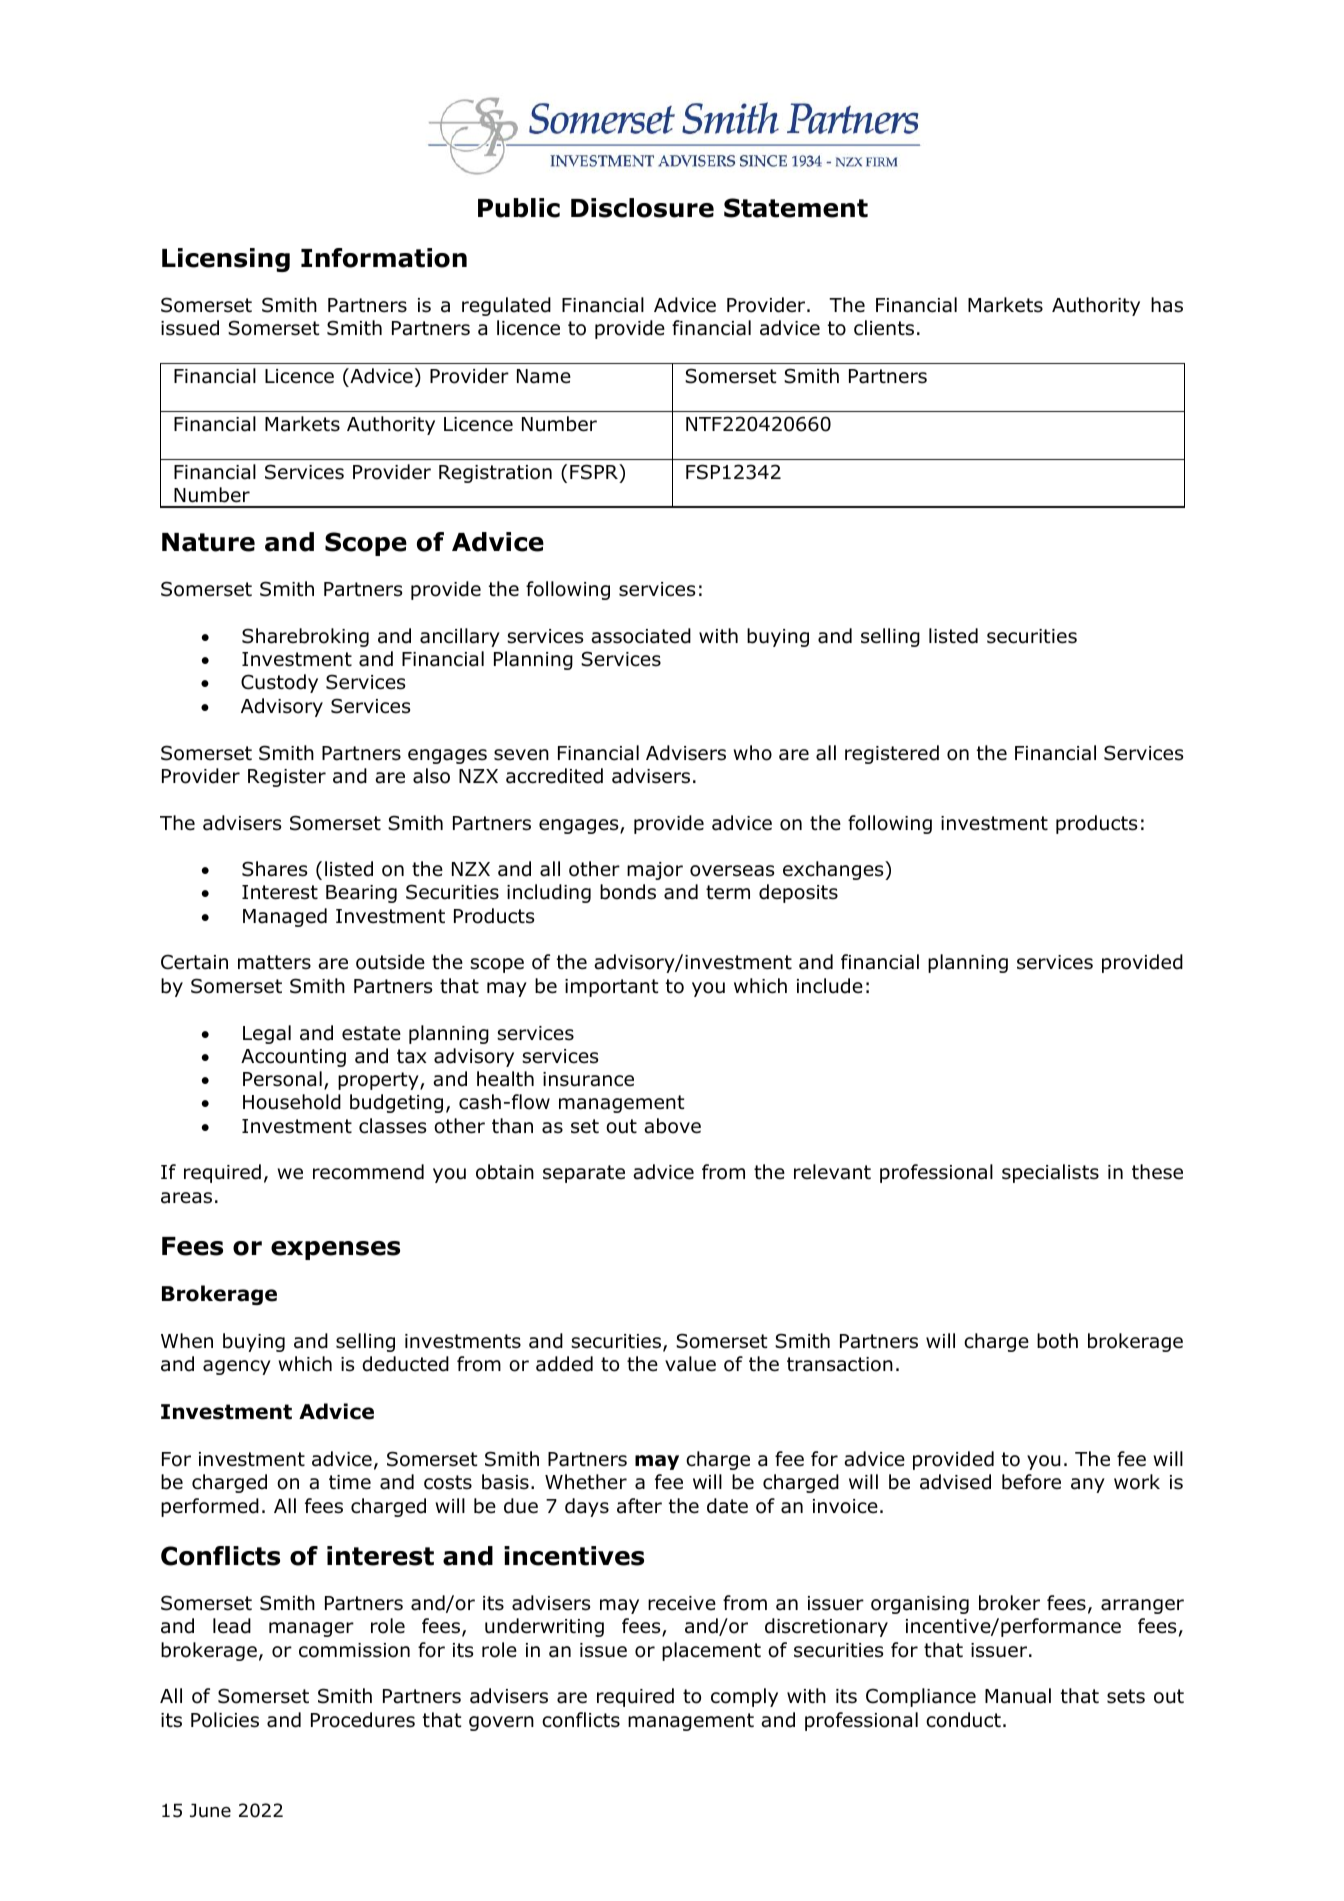 This screenshot has height=1901, width=1344. What do you see at coordinates (226, 260) in the screenshot?
I see `Licensing` at bounding box center [226, 260].
